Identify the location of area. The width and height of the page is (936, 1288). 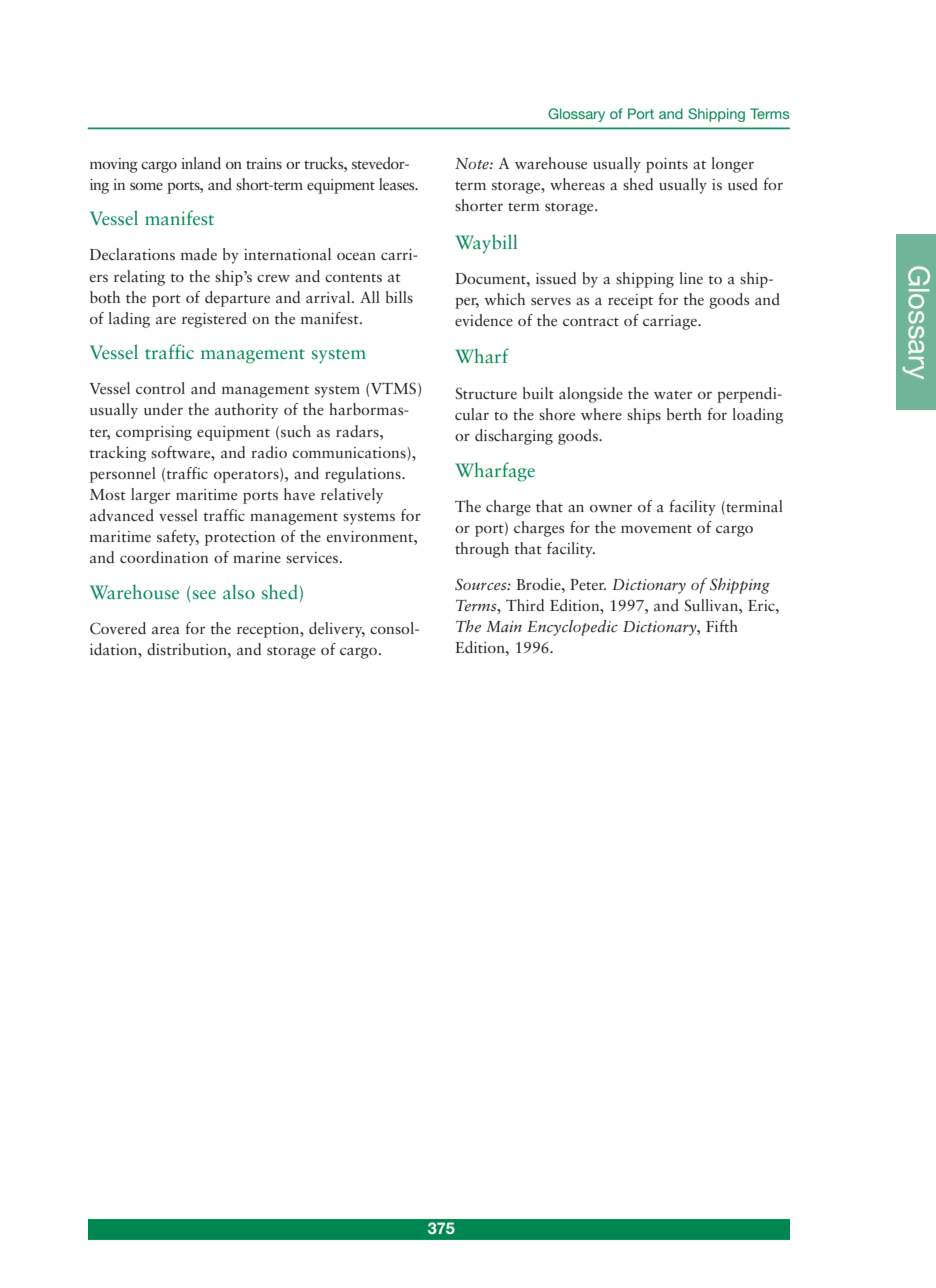
(166, 630).
